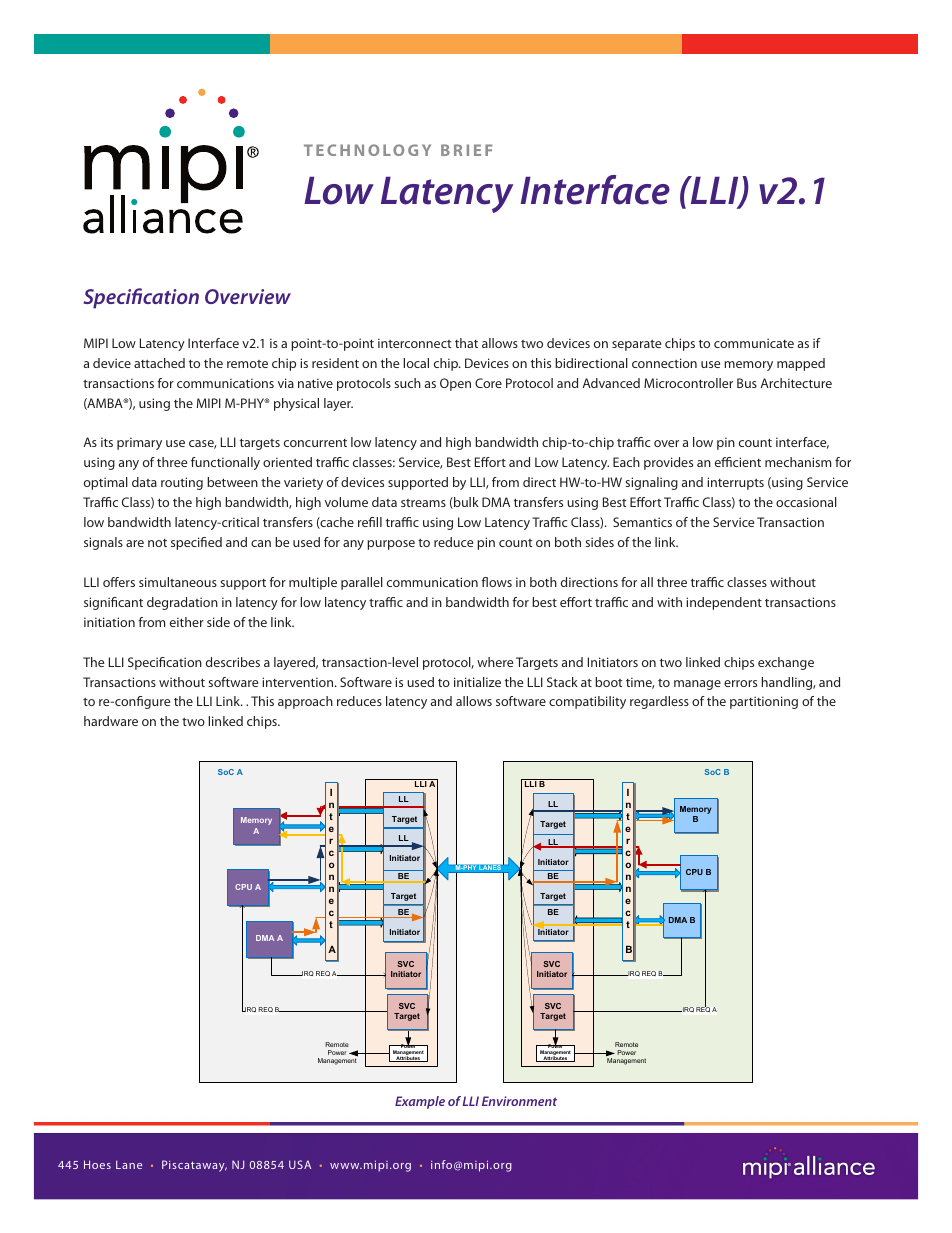  Describe the element at coordinates (747, 383) in the screenshot. I see `Bus` at that location.
